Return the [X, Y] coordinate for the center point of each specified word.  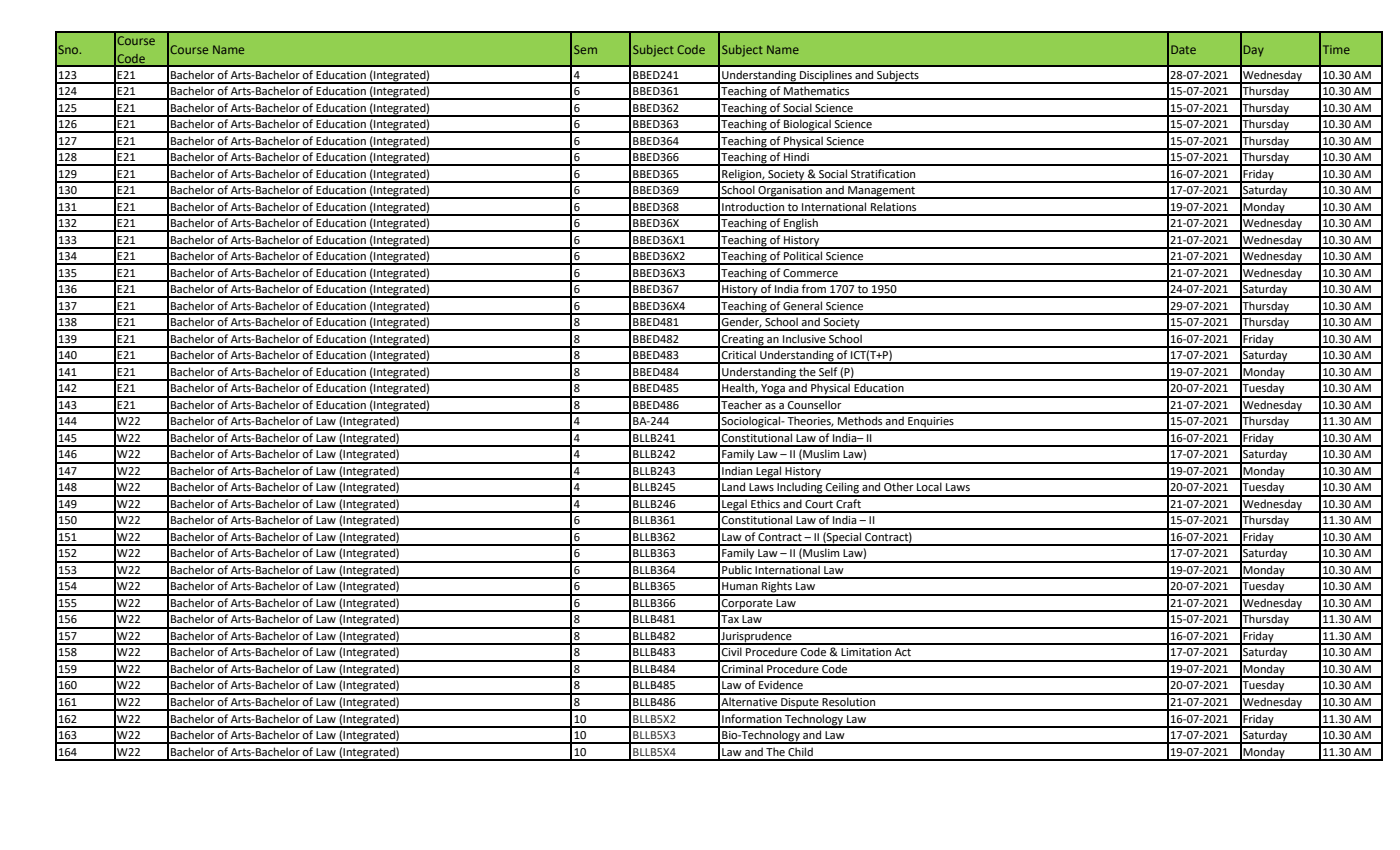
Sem [585, 49]
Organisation [790, 192]
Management [882, 192]
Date [1183, 49]
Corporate [747, 605]
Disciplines [826, 77]
